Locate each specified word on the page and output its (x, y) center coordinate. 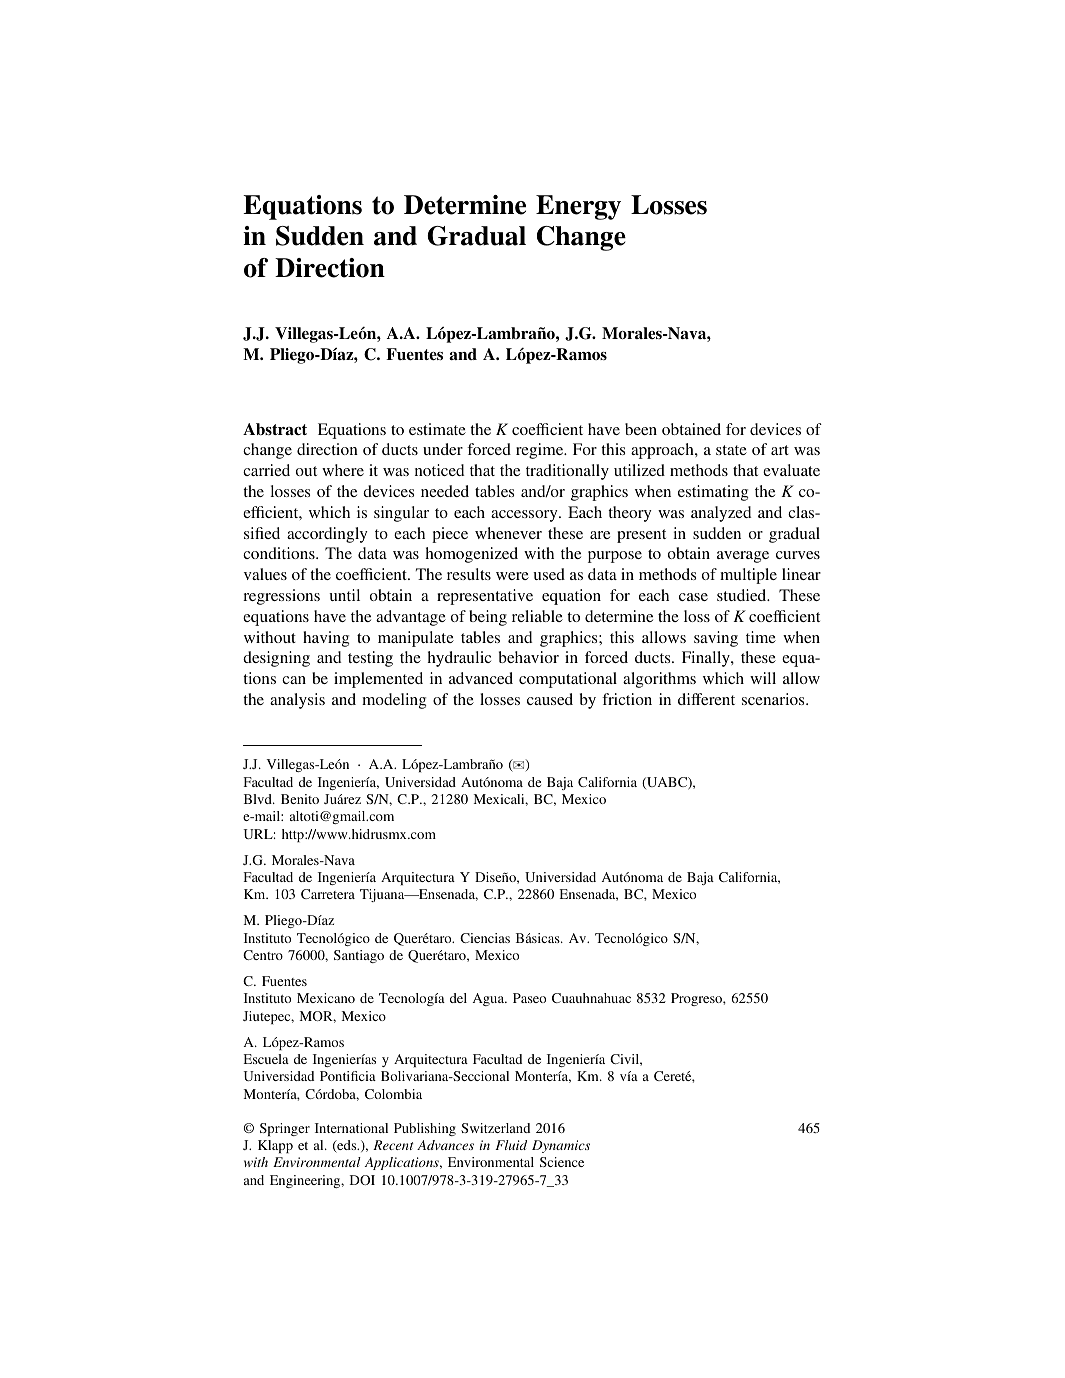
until (344, 595)
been (641, 429)
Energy (578, 207)
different (706, 699)
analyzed (721, 514)
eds (347, 1146)
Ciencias (485, 938)
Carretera (328, 894)
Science (562, 1162)
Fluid (511, 1145)
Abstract (275, 429)
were (512, 576)
